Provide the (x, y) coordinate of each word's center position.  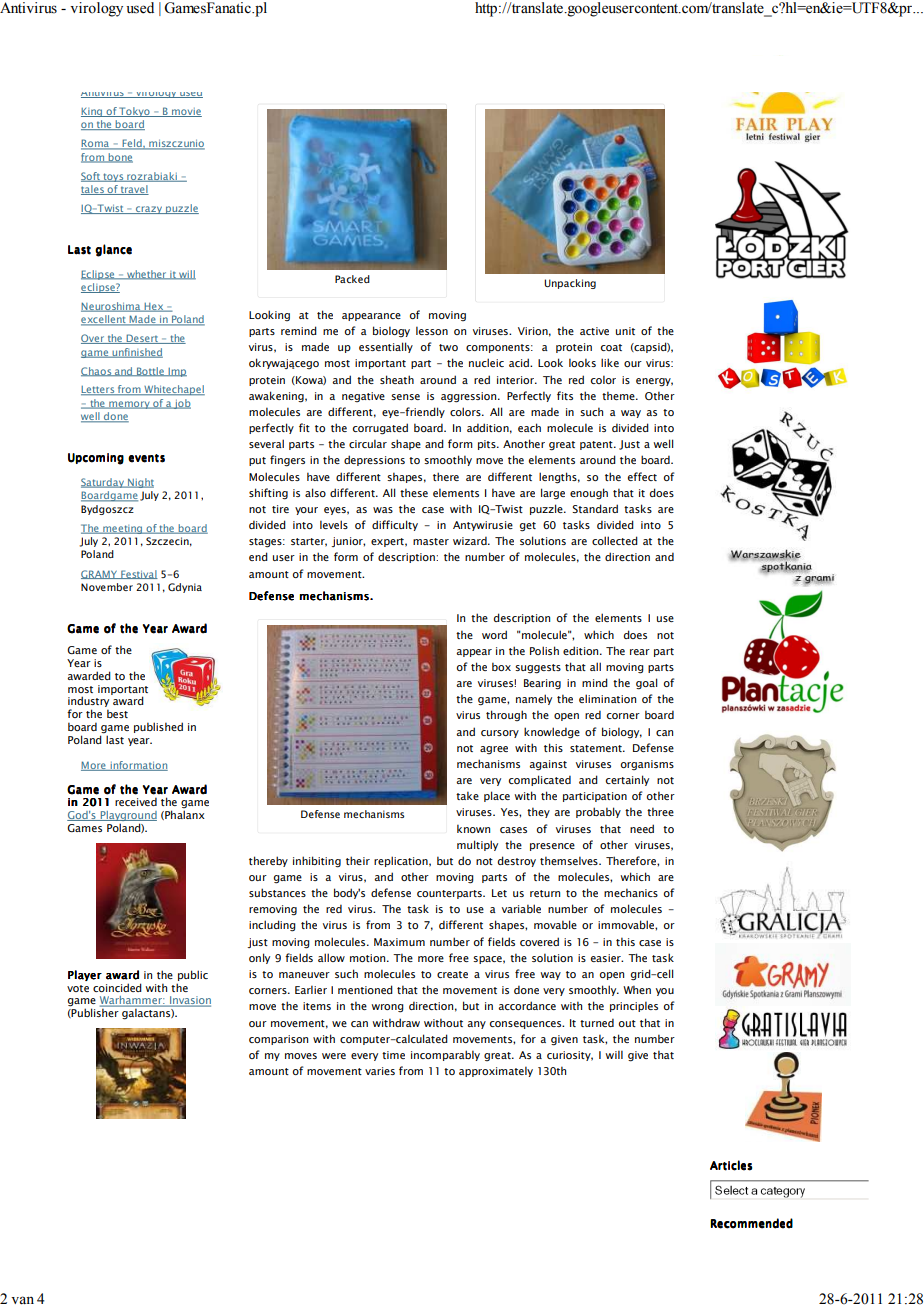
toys (113, 177)
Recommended (751, 1223)
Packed (352, 279)
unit (625, 331)
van (22, 1300)
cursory (500, 734)
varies (380, 1071)
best (117, 713)
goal (647, 684)
